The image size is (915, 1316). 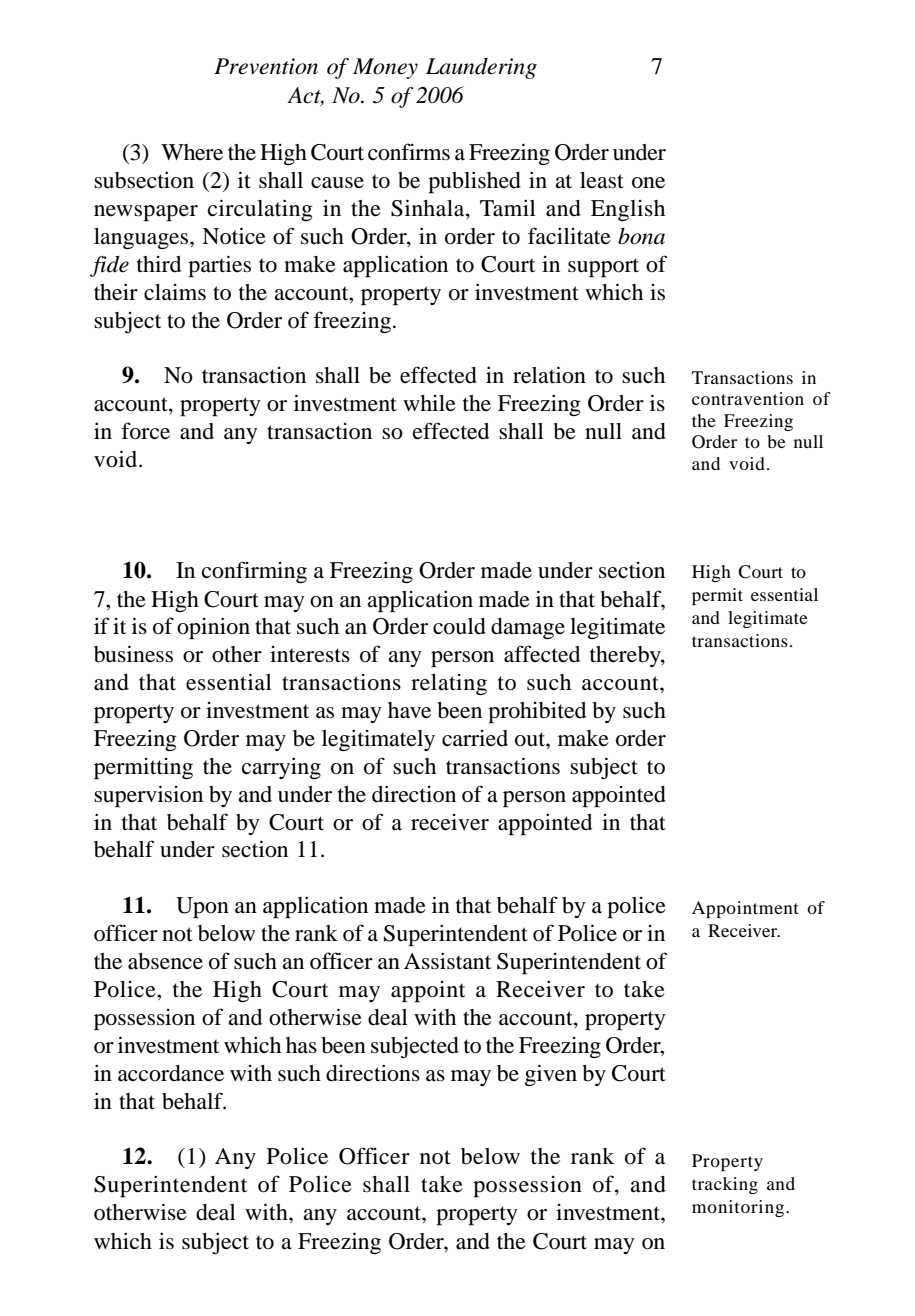 What do you see at coordinates (748, 398) in the screenshot?
I see `contravention` at bounding box center [748, 398].
